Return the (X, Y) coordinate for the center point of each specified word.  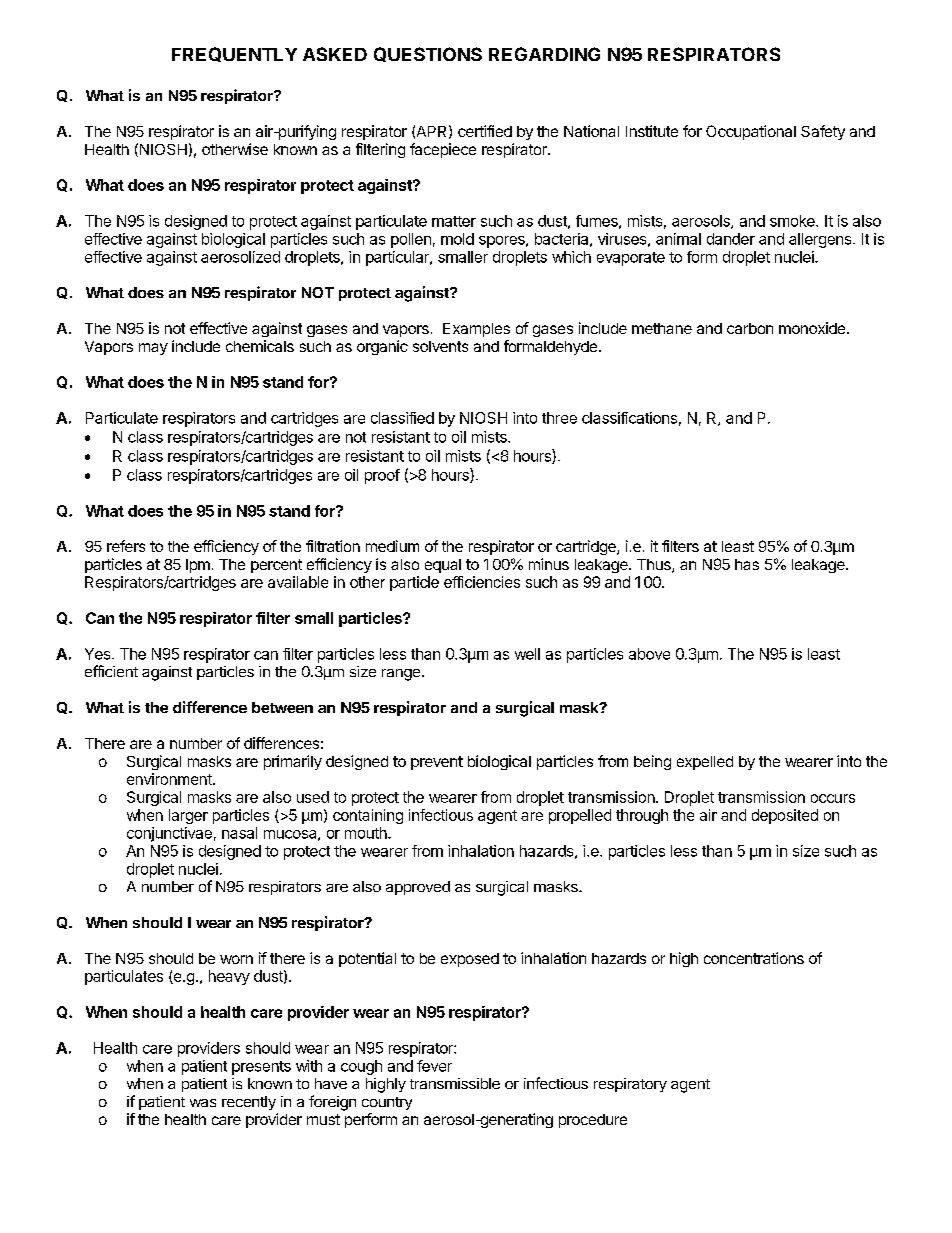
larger (188, 816)
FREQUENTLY (234, 54)
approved (418, 888)
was (203, 1103)
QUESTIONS (428, 54)
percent (276, 566)
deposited (785, 816)
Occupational (751, 132)
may (153, 349)
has (747, 564)
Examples (476, 330)
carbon (750, 328)
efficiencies (482, 582)
